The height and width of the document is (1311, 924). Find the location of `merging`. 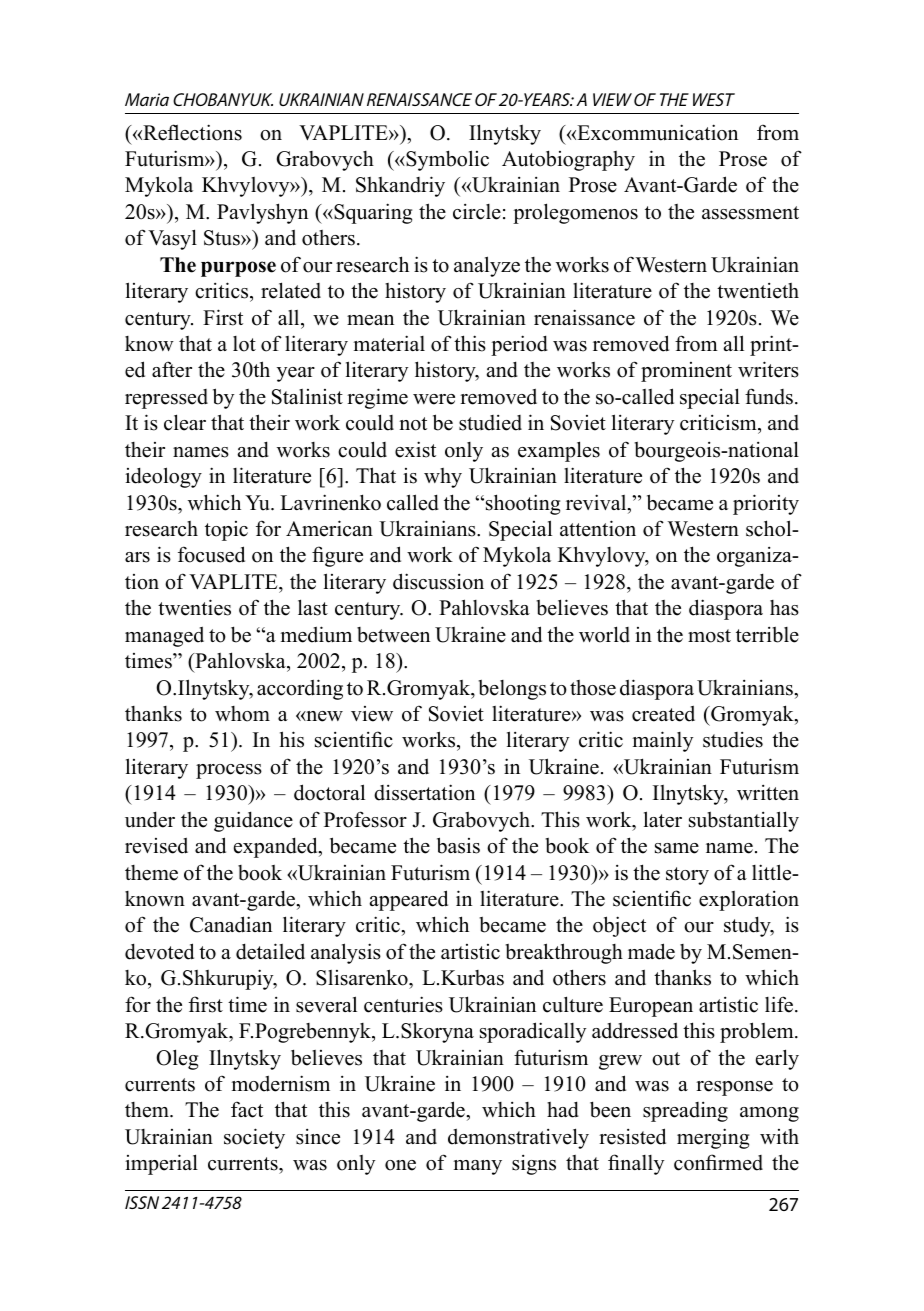

merging is located at coordinates (713, 1138).
